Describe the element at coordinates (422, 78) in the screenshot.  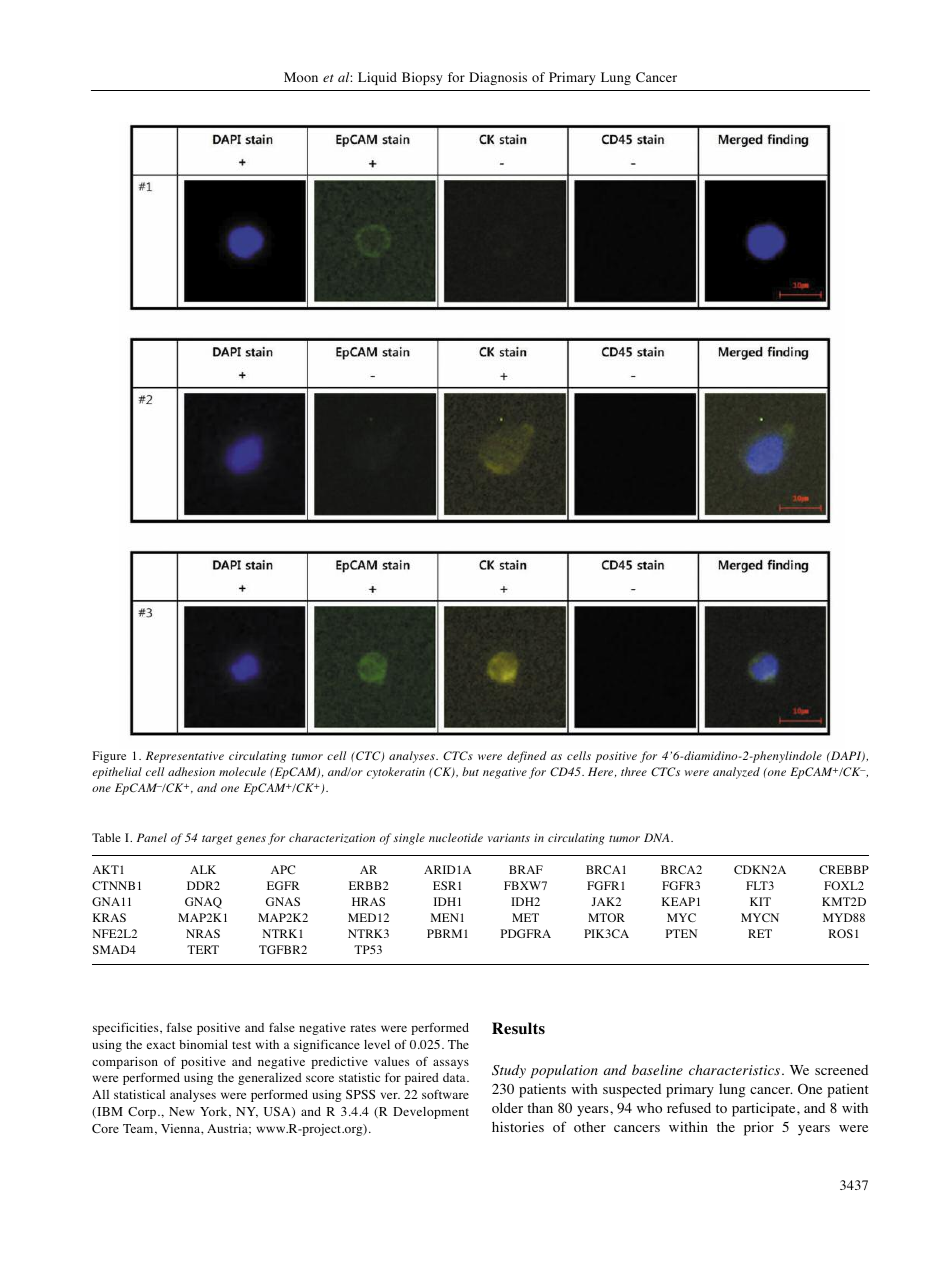
I see `Biopsy` at that location.
